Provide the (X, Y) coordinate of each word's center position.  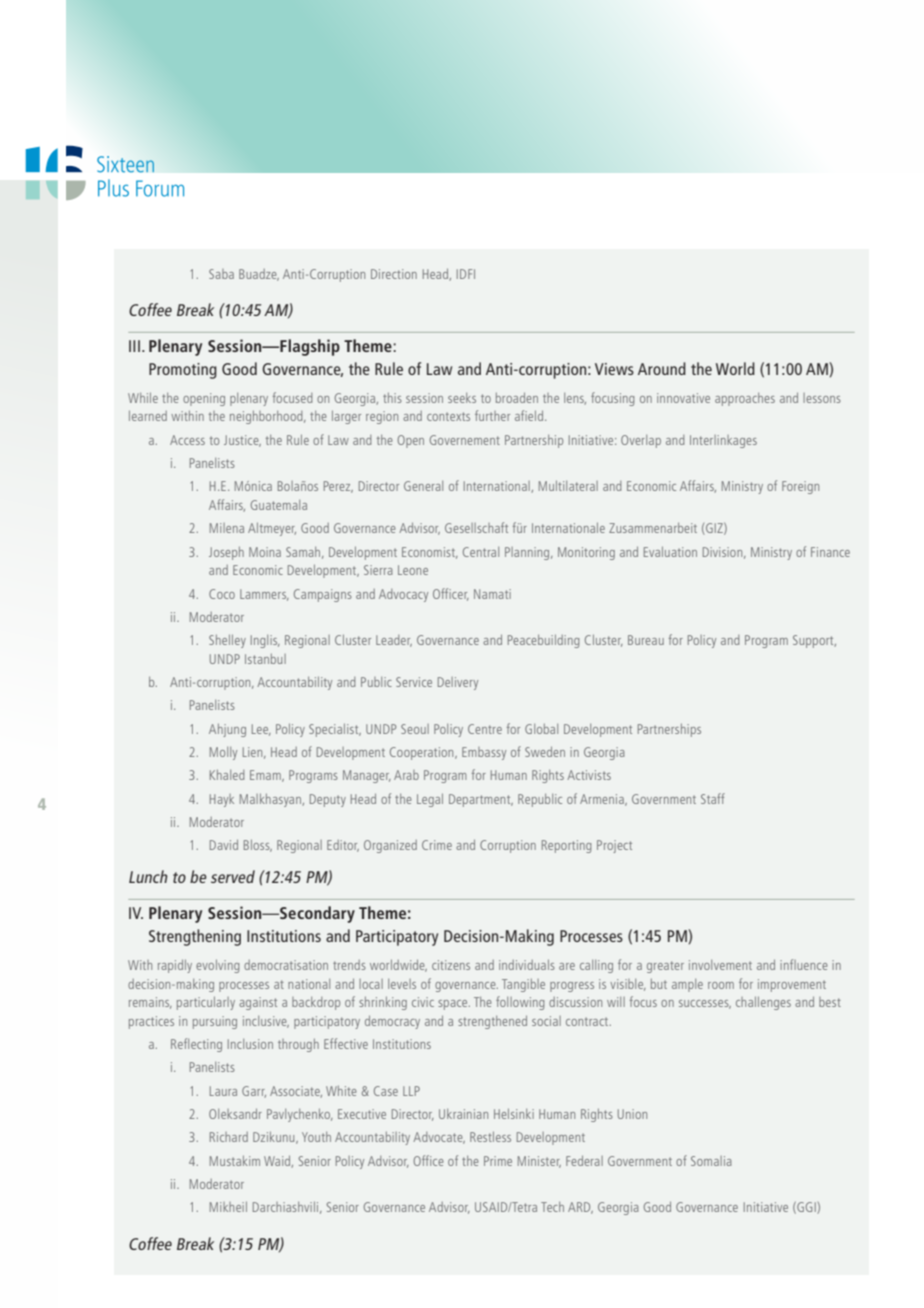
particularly (206, 1003)
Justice (242, 441)
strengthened (492, 1022)
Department (481, 800)
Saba (221, 274)
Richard (229, 1137)
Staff (713, 798)
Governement (465, 440)
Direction (394, 274)
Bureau (646, 640)
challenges (763, 1003)
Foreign (800, 487)
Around (662, 368)
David (224, 845)
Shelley (227, 641)
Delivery (458, 683)
